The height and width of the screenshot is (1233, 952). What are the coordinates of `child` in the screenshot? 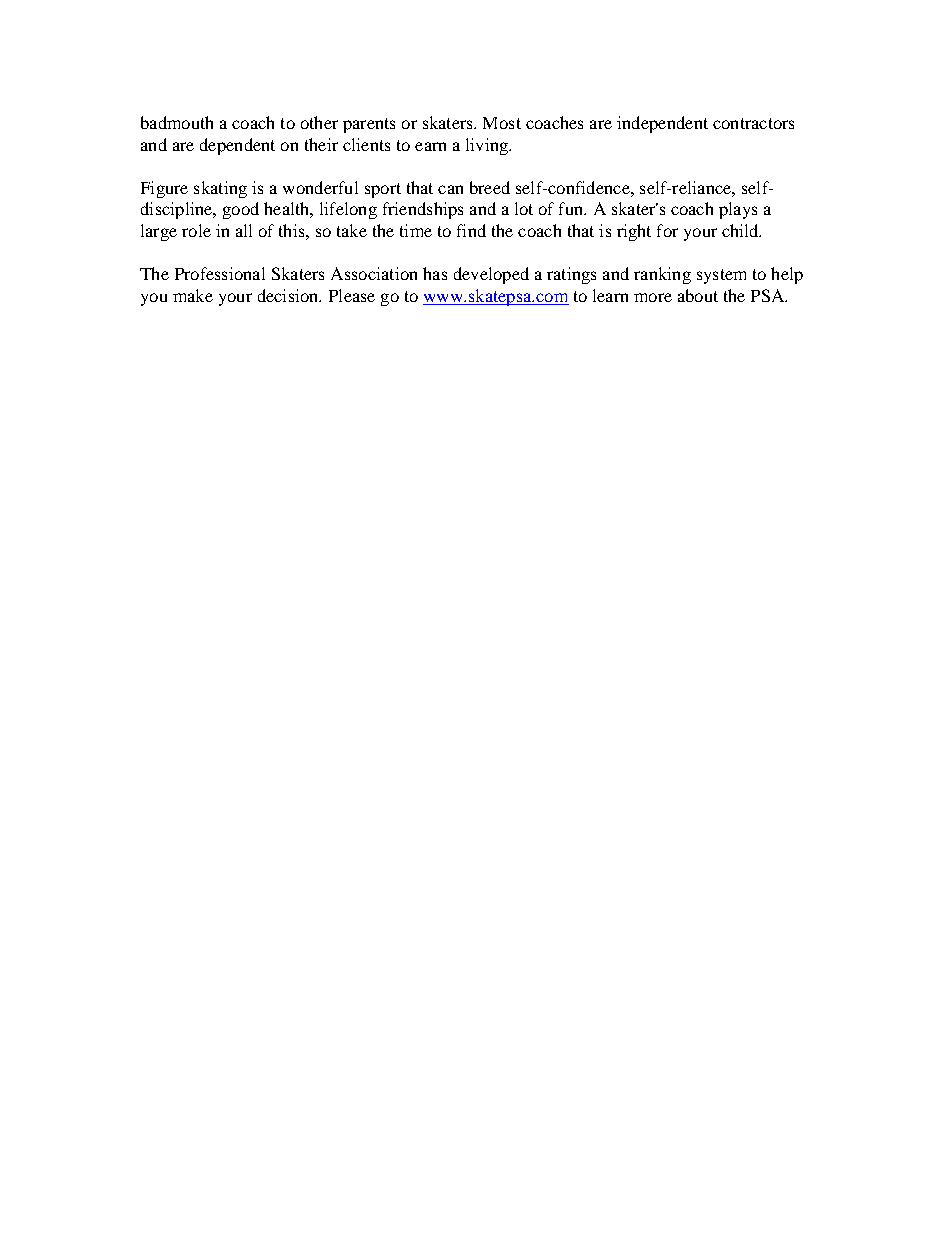 It's located at (741, 230).
